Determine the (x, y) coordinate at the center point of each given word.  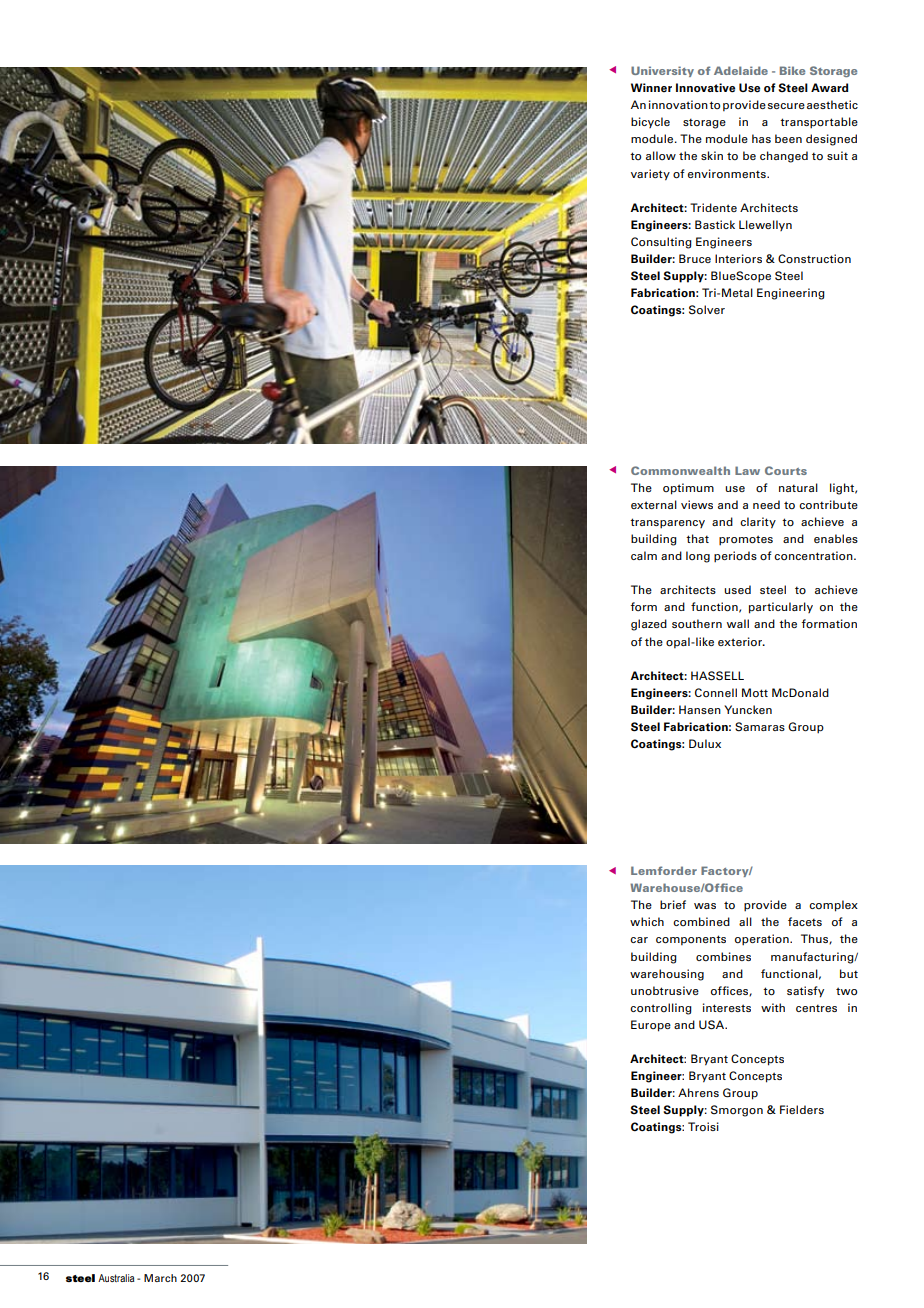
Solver (707, 310)
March (160, 1278)
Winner (651, 87)
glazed (649, 625)
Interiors (738, 258)
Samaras (760, 727)
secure (786, 106)
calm (644, 555)
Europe (651, 1026)
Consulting (661, 243)
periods (735, 557)
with (773, 1007)
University (662, 71)
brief (673, 904)
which (647, 921)
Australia (116, 1278)
